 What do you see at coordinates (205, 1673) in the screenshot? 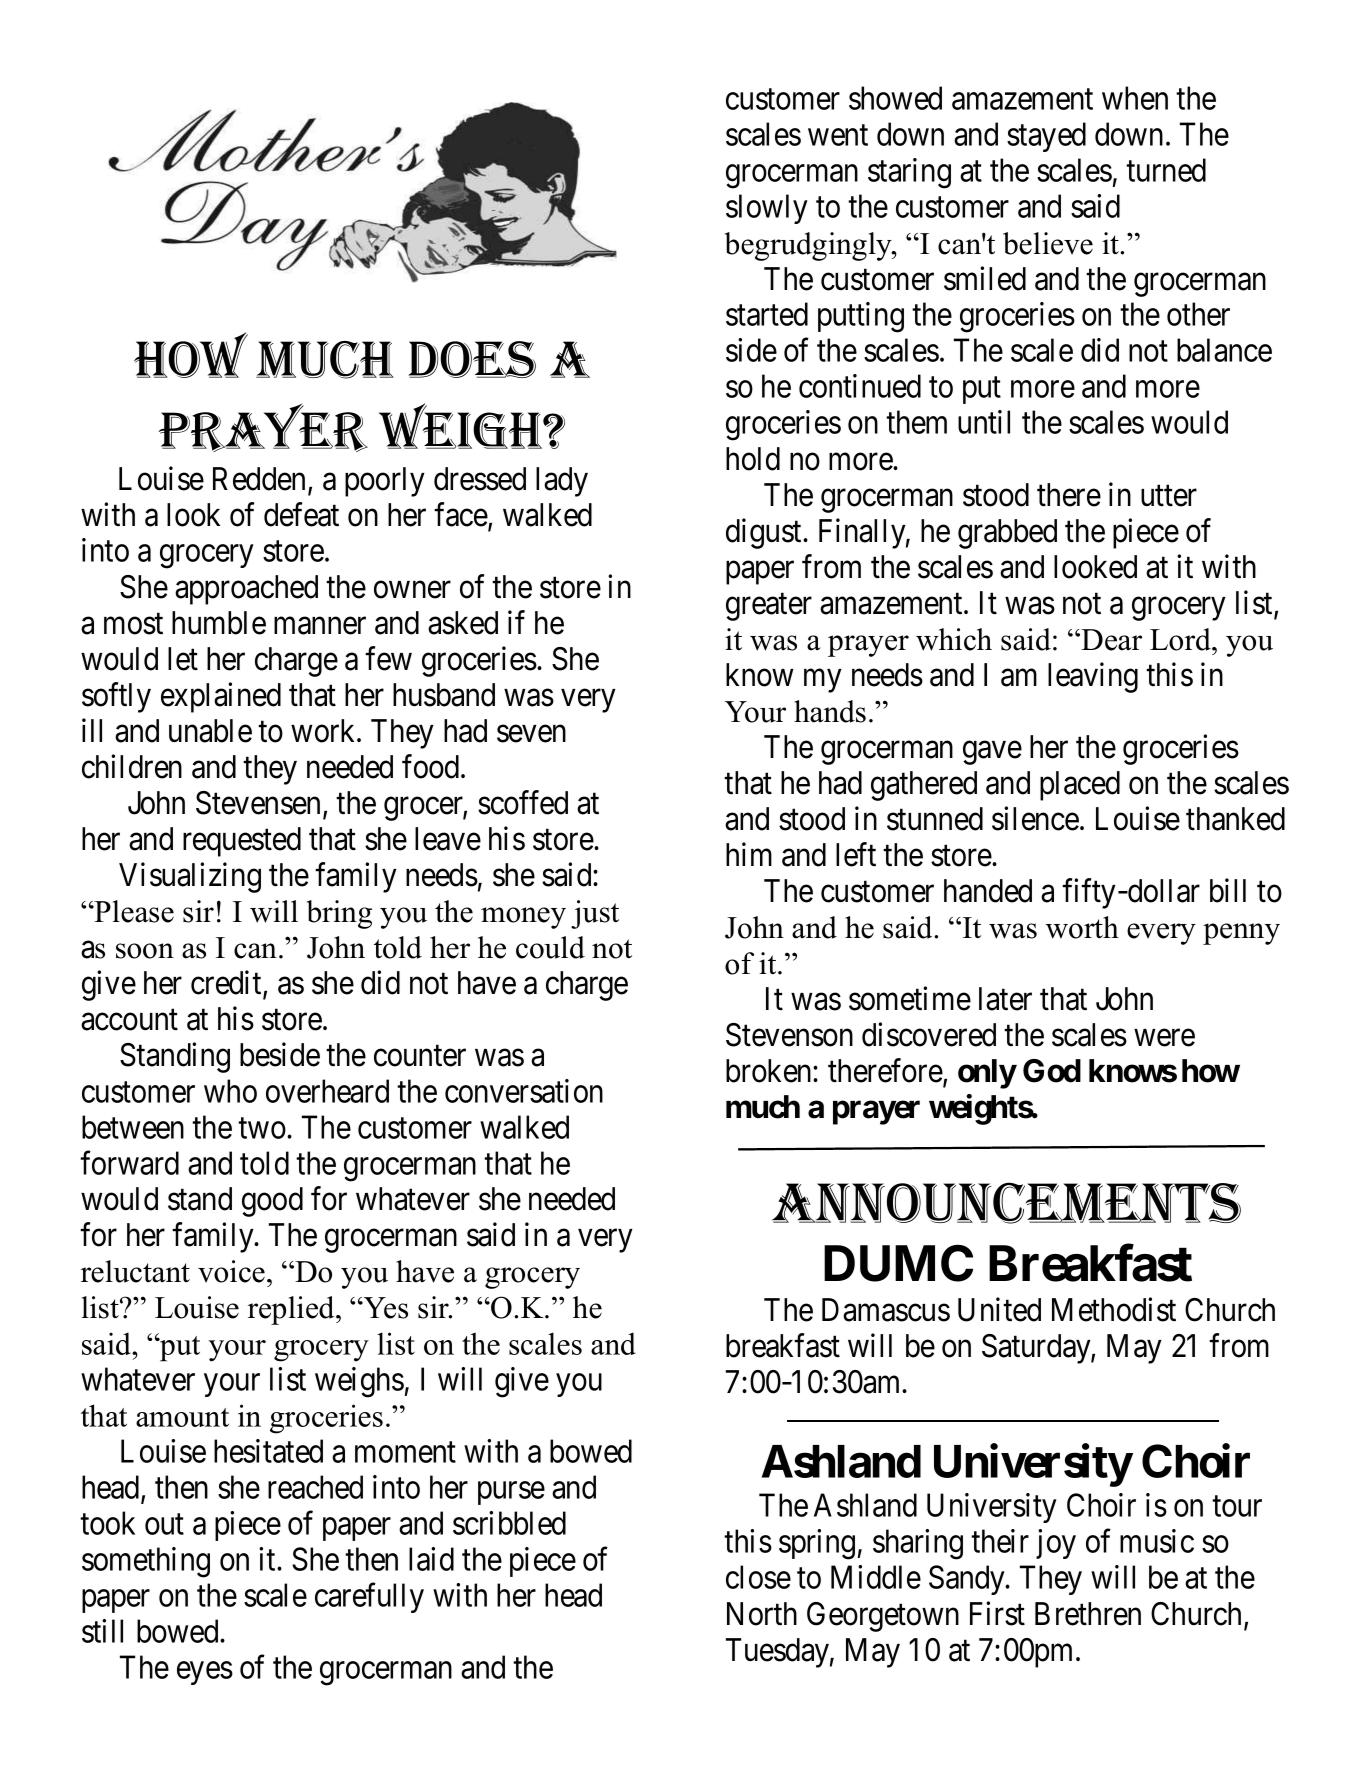
I see `eyes` at bounding box center [205, 1673].
